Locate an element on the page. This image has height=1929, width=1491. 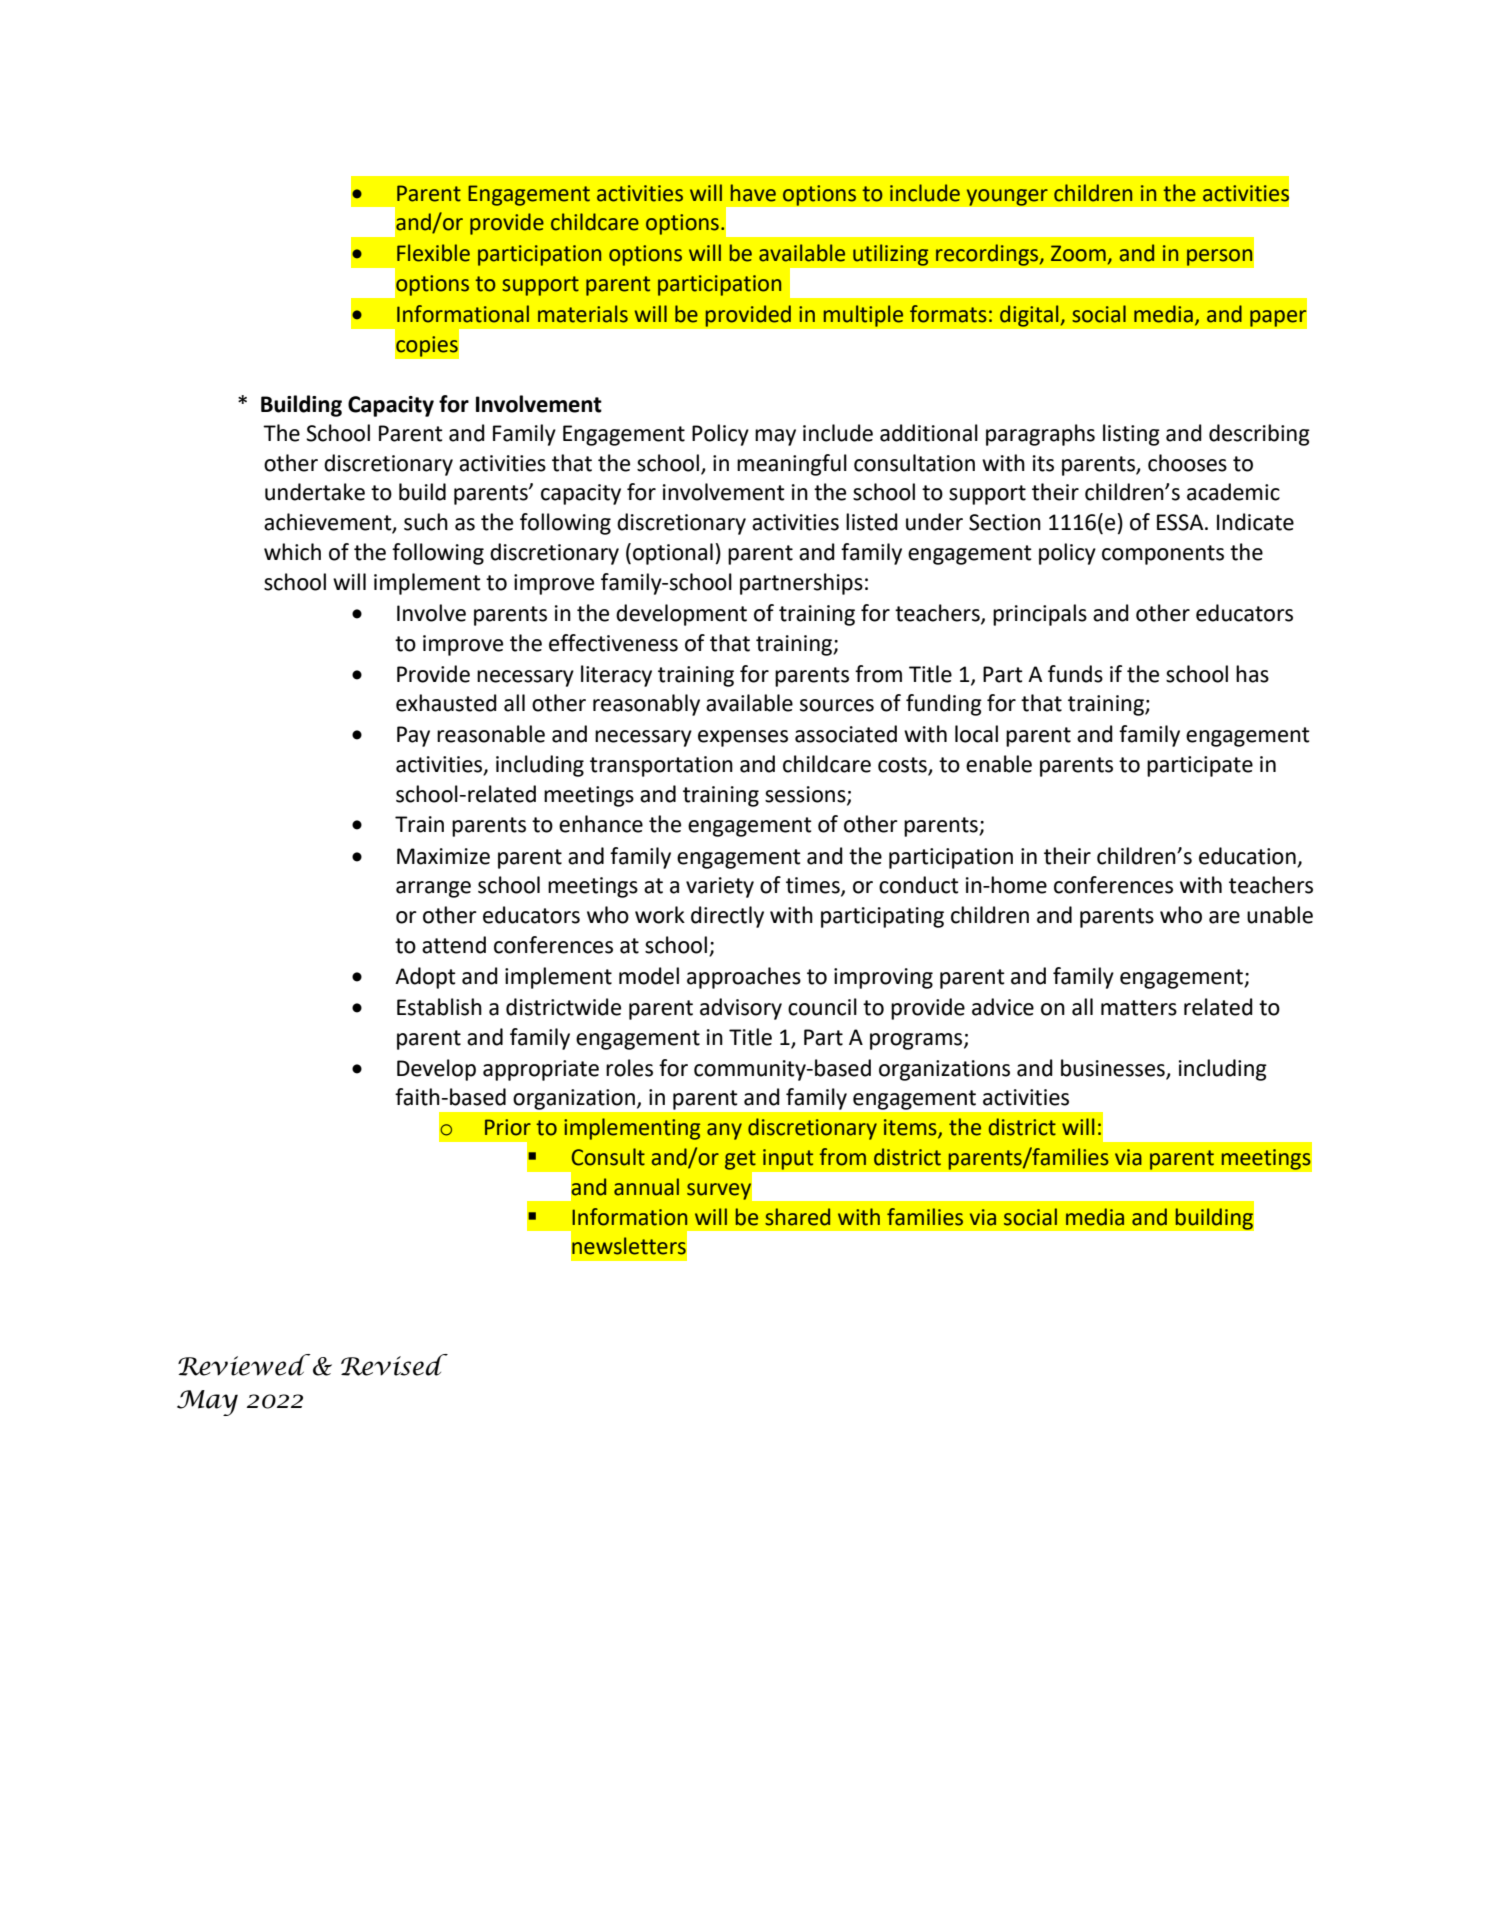
exhausted is located at coordinates (446, 703).
